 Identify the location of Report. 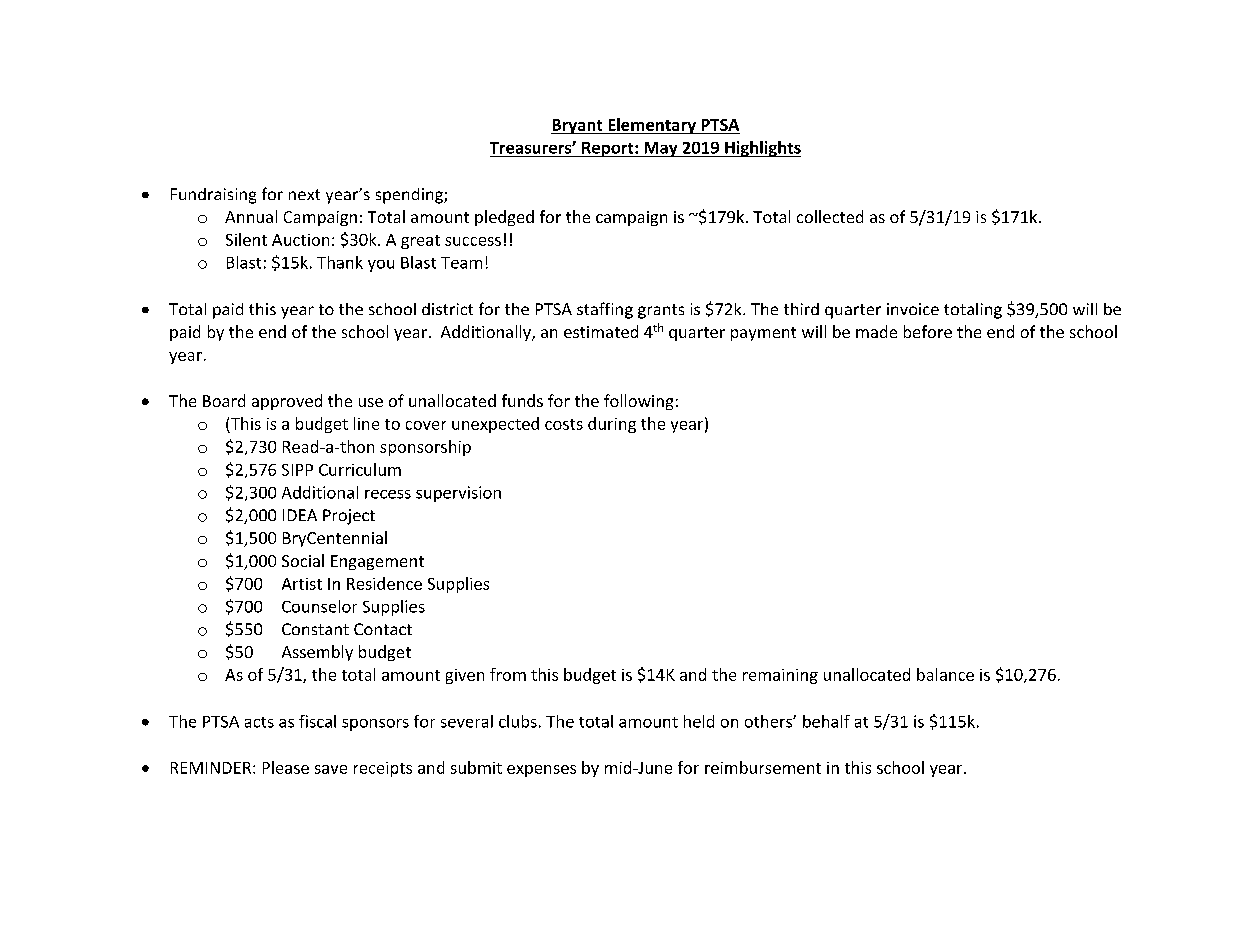
(608, 149).
